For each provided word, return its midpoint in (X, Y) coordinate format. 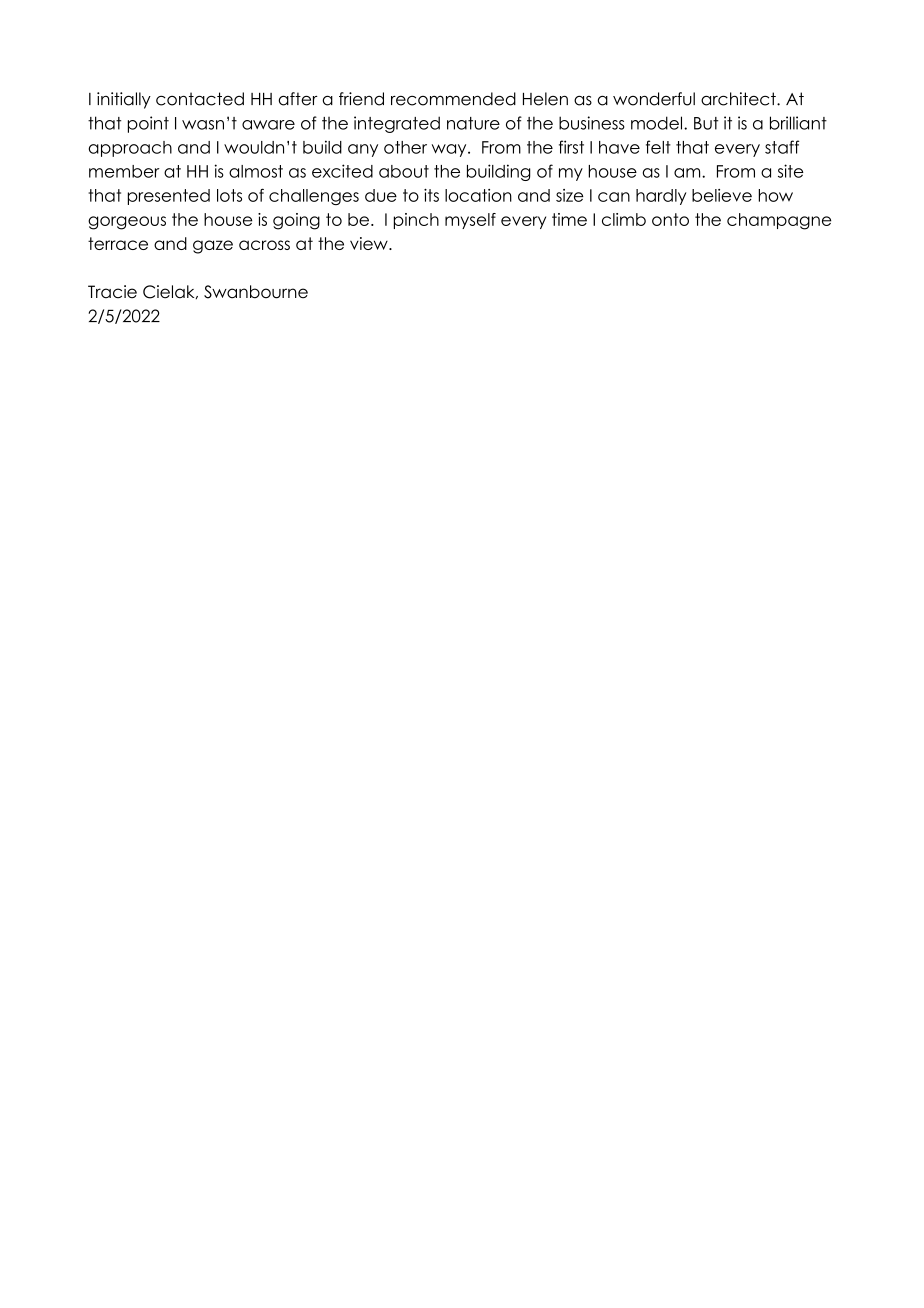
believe (722, 195)
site (791, 171)
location (478, 195)
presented (169, 197)
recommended (453, 99)
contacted (200, 99)
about (404, 171)
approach (130, 149)
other (405, 147)
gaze (213, 247)
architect (739, 99)
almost (256, 171)
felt (658, 147)
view (370, 243)
